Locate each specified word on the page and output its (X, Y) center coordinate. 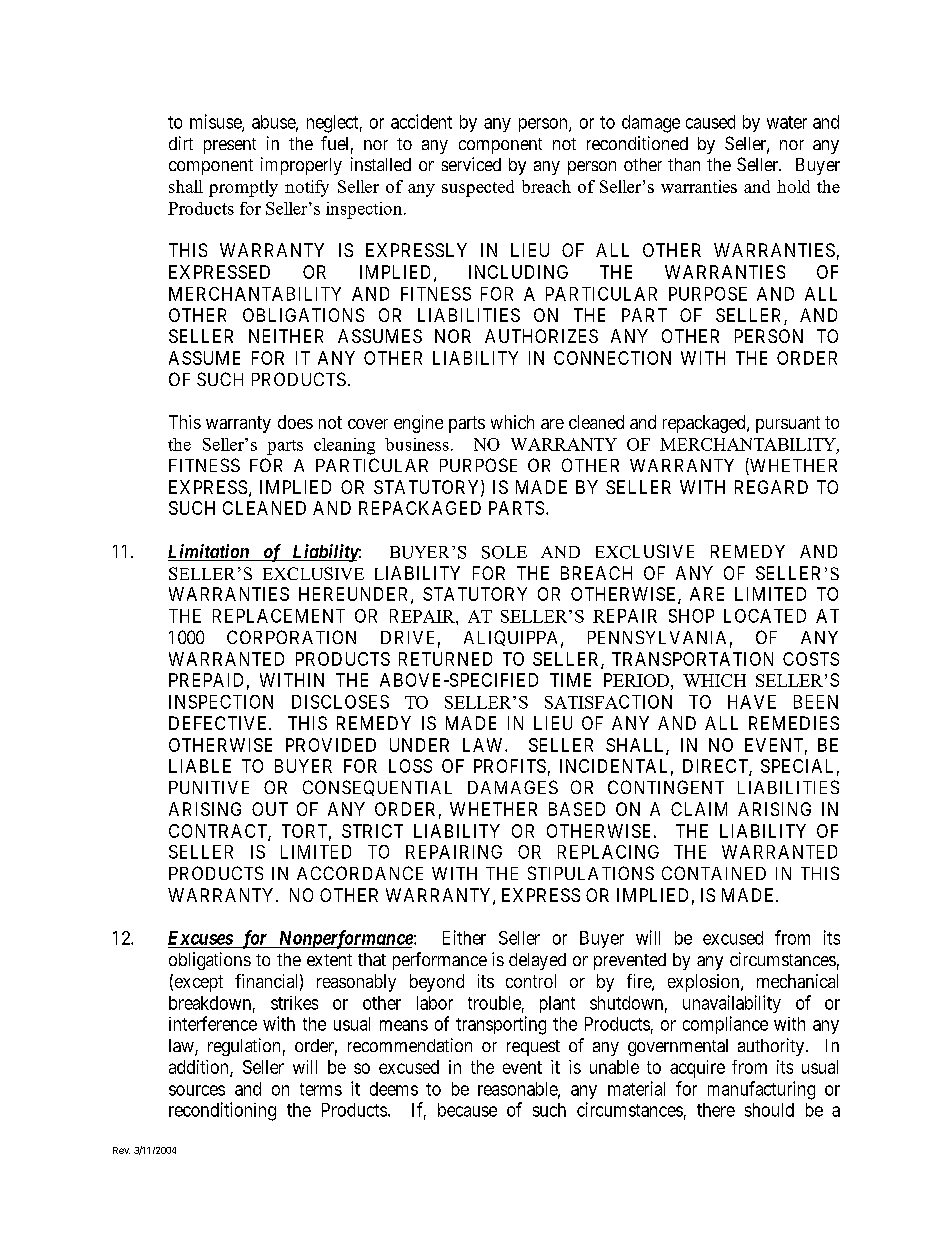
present (230, 146)
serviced (471, 164)
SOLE (504, 552)
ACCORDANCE (360, 873)
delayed (537, 961)
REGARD (771, 487)
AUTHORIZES (541, 336)
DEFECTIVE (219, 723)
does (295, 422)
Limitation (209, 552)
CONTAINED (714, 873)
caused (710, 122)
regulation (244, 1047)
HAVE (752, 702)
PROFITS (510, 766)
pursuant (788, 424)
